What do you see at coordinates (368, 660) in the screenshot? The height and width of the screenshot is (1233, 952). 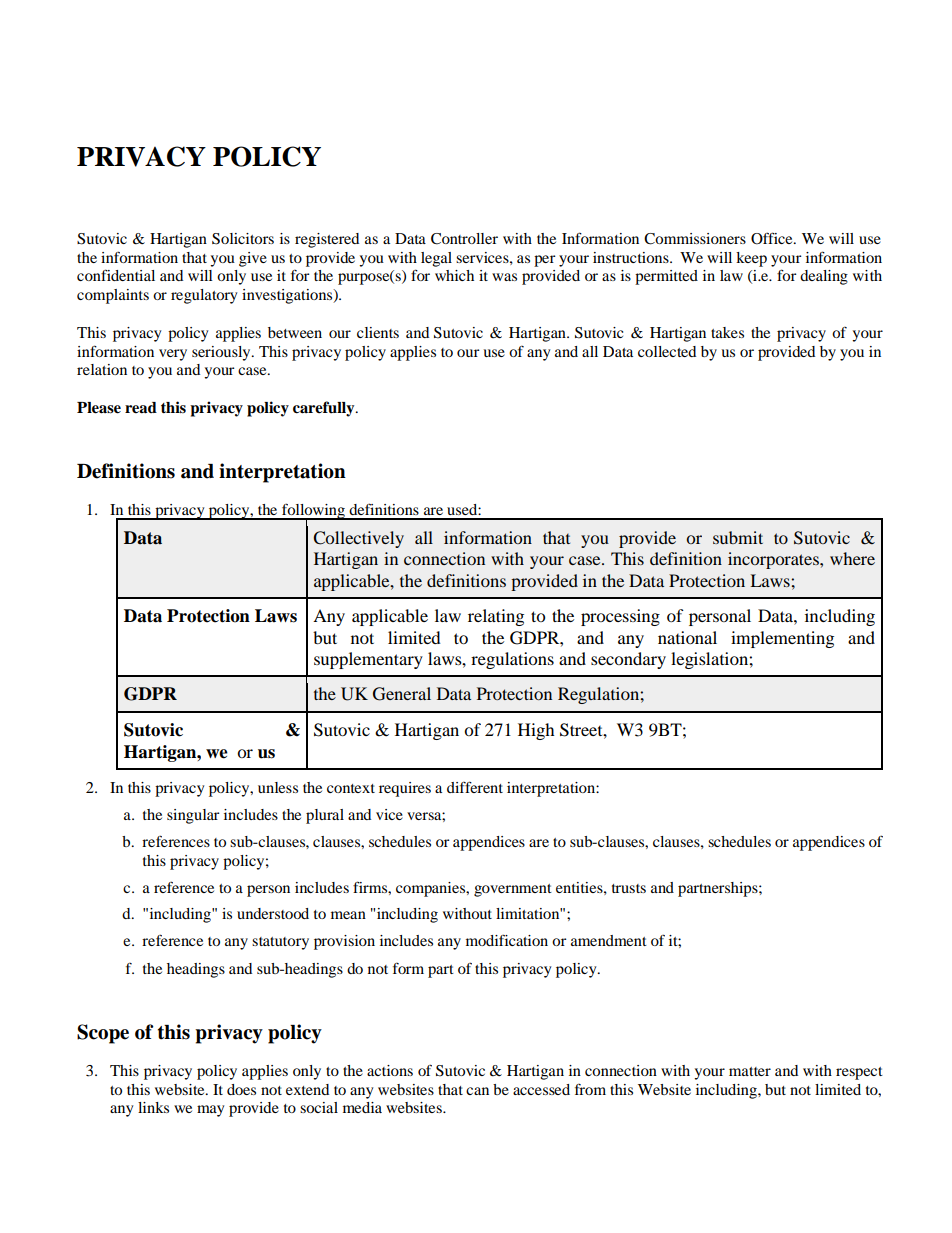 I see `supplementary` at bounding box center [368, 660].
